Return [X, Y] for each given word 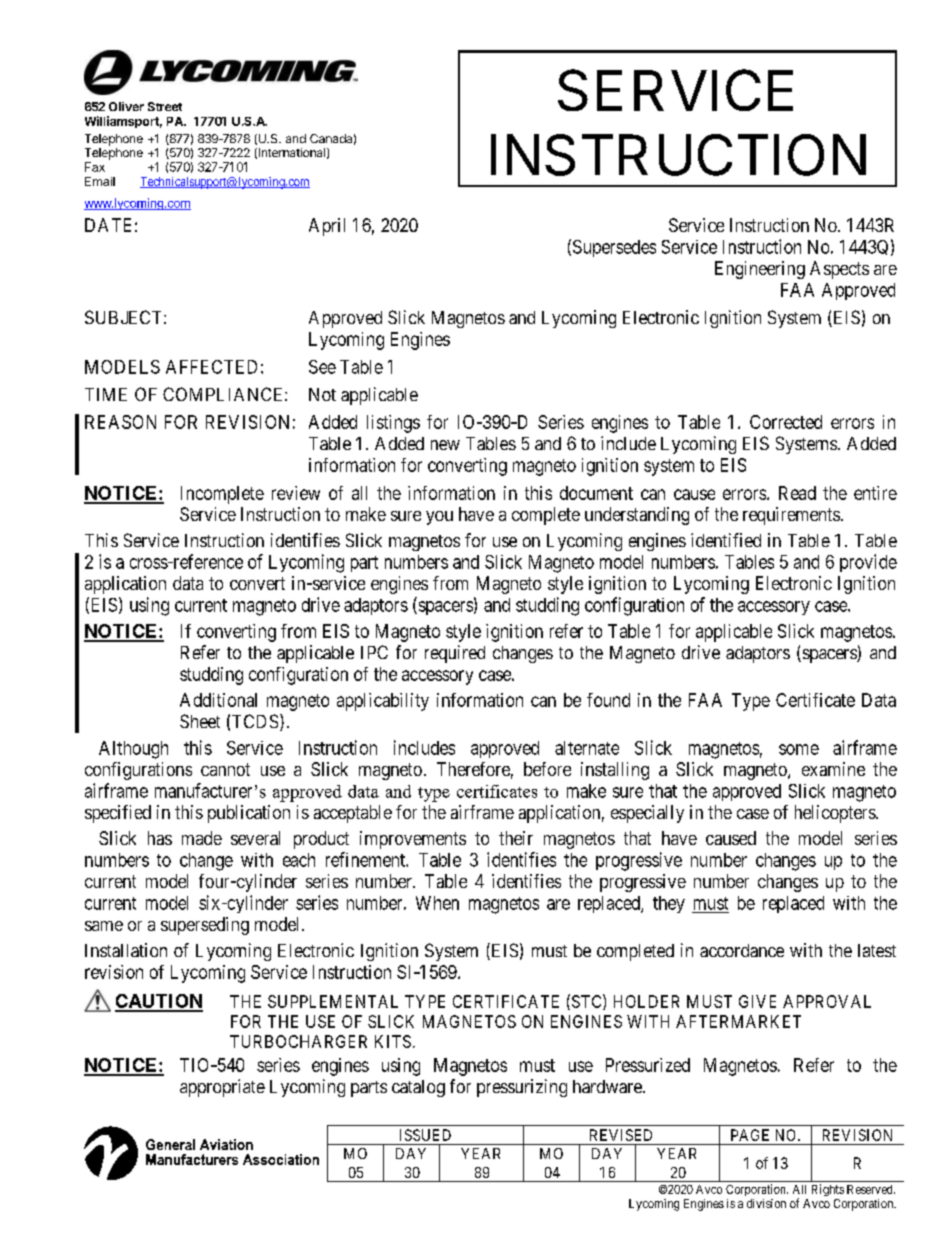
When [437, 903]
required [455, 654]
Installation [126, 950]
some [799, 749]
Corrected [786, 422]
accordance [742, 950]
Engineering [760, 270]
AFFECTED [211, 367]
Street [165, 106]
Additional [218, 700]
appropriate [222, 1088]
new [445, 445]
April [327, 227]
